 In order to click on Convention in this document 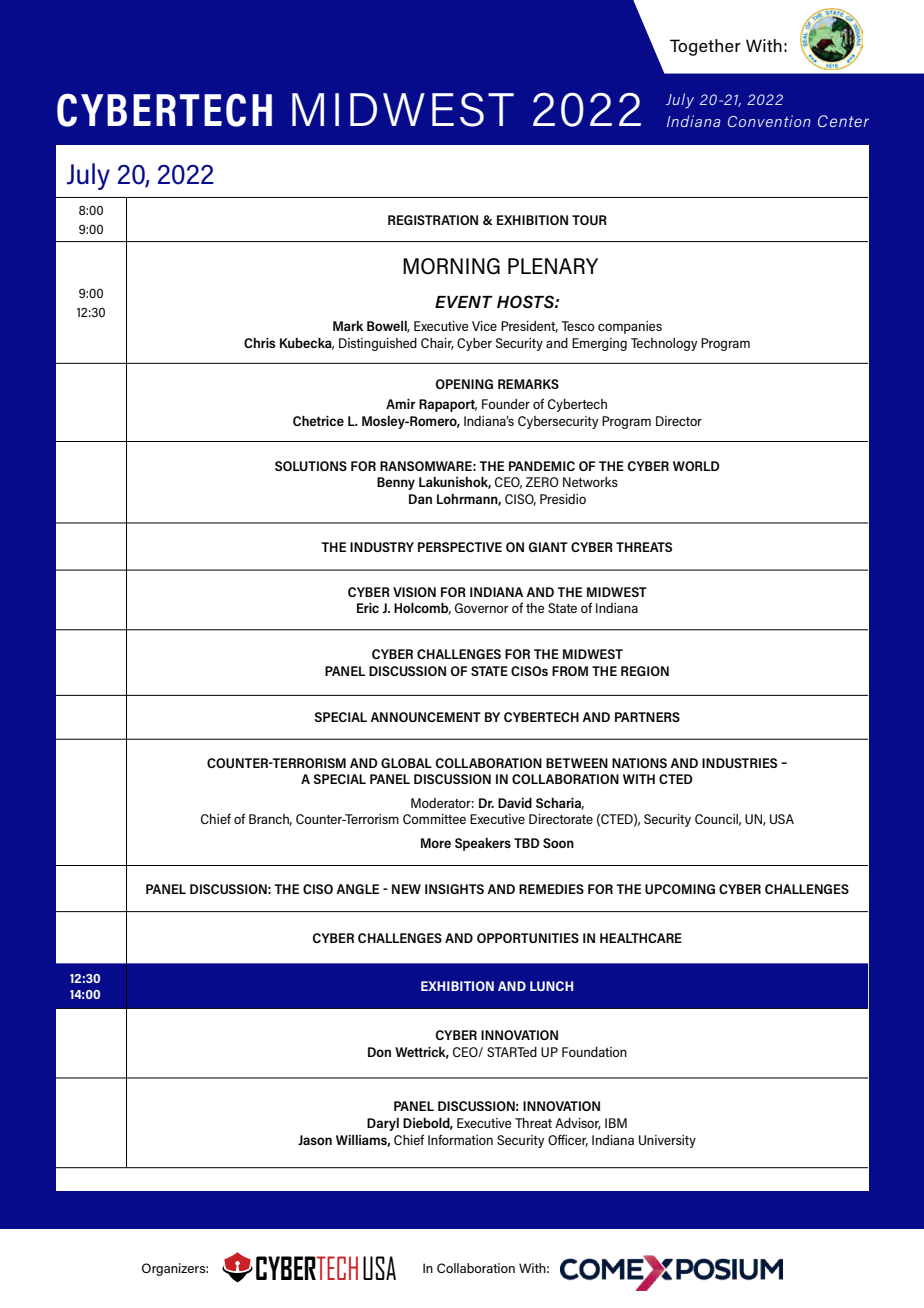, I will do `click(769, 121)`.
